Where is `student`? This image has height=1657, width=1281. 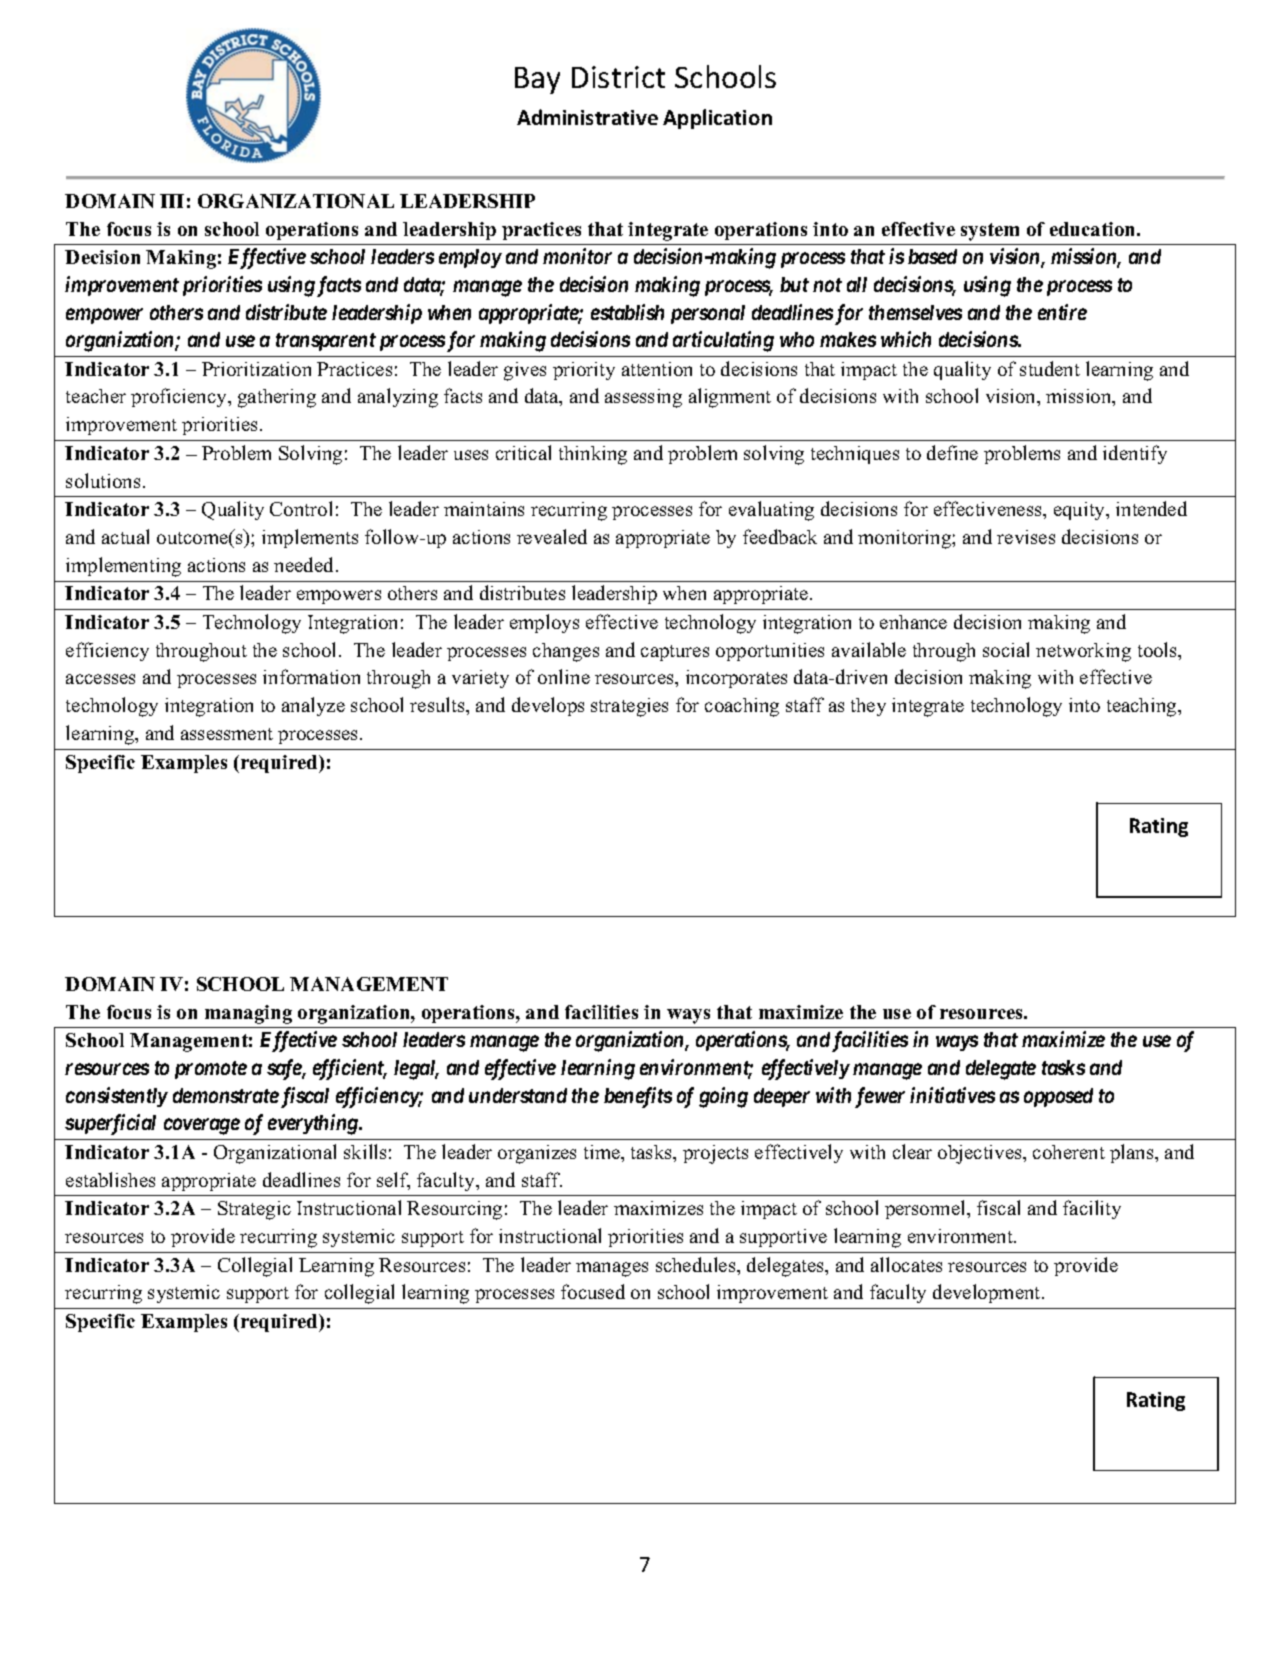 student is located at coordinates (1050, 368).
